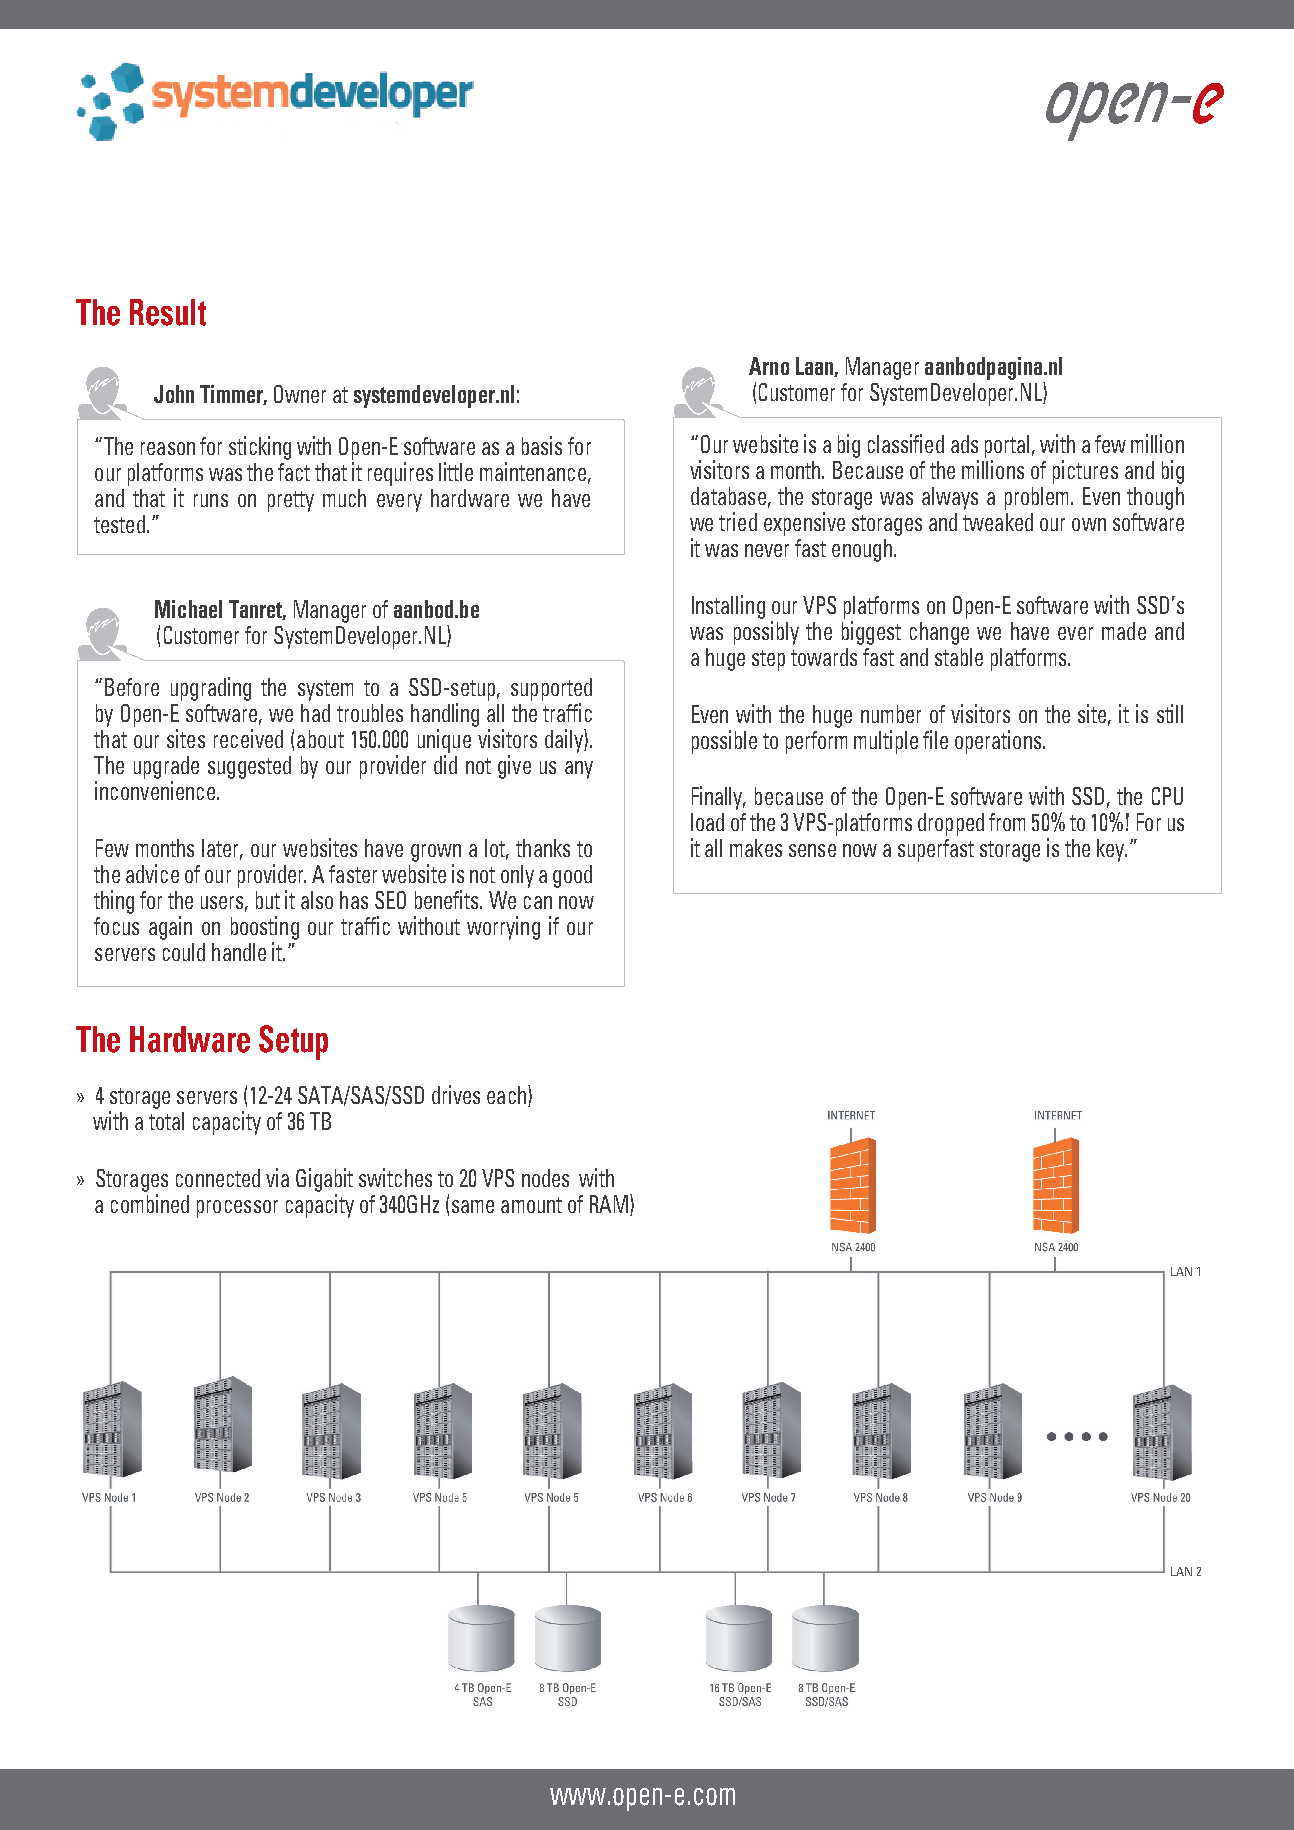  Describe the element at coordinates (268, 900) in the document. I see `but` at that location.
